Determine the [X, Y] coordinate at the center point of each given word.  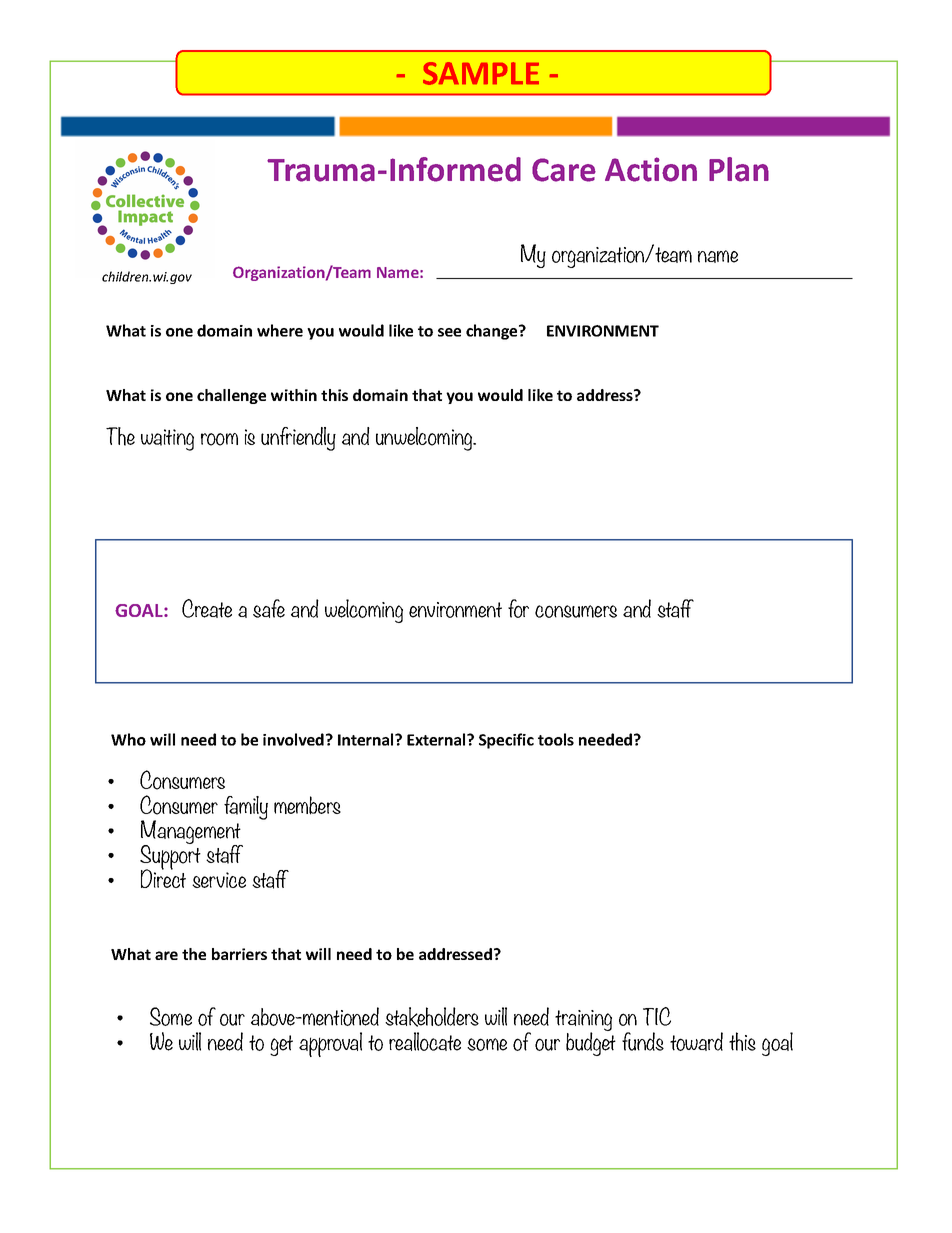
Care [564, 170]
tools [556, 739]
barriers [239, 954]
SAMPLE [481, 73]
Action [651, 169]
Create [207, 608]
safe [269, 608]
